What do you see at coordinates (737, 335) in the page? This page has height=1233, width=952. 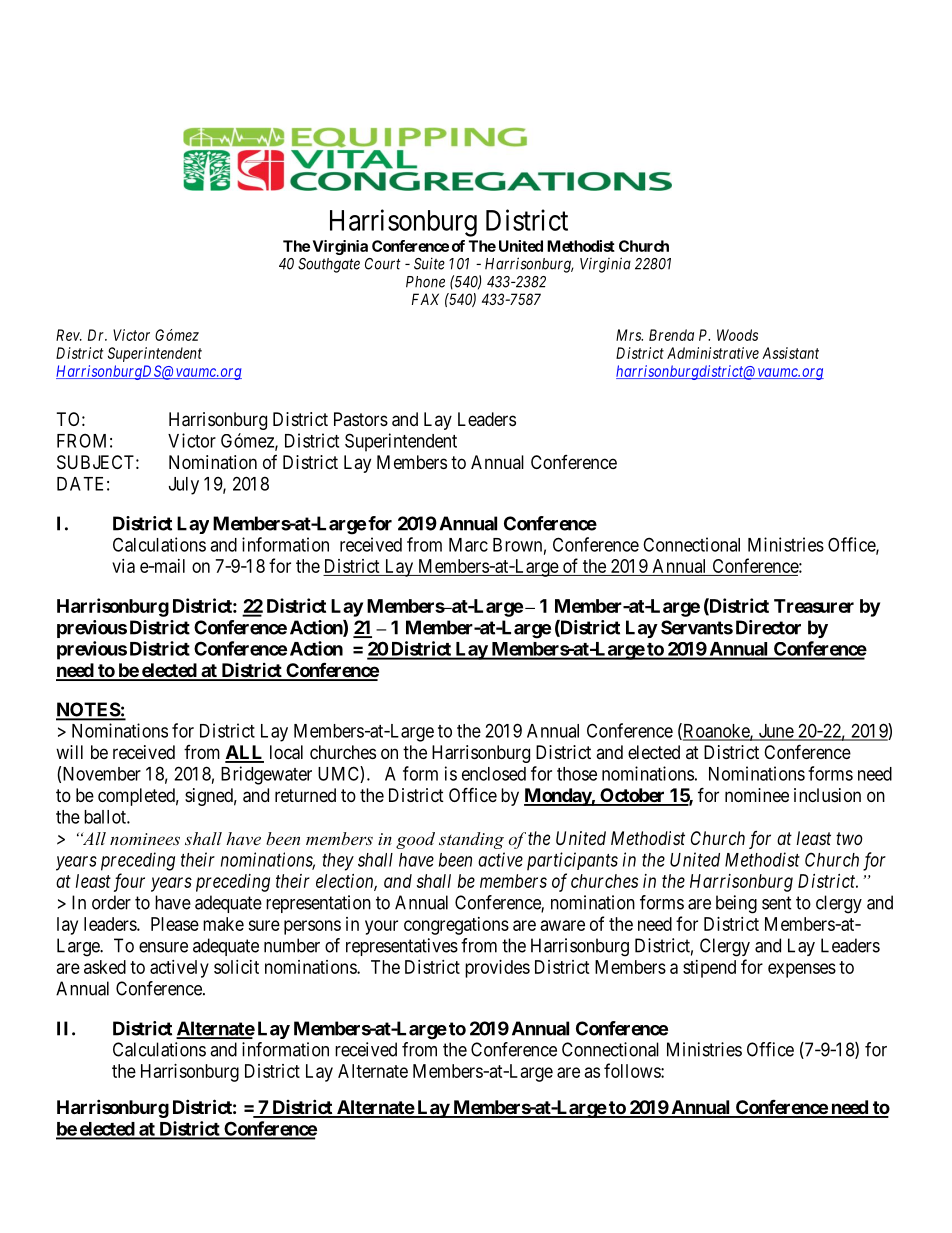 I see `Woods` at bounding box center [737, 335].
